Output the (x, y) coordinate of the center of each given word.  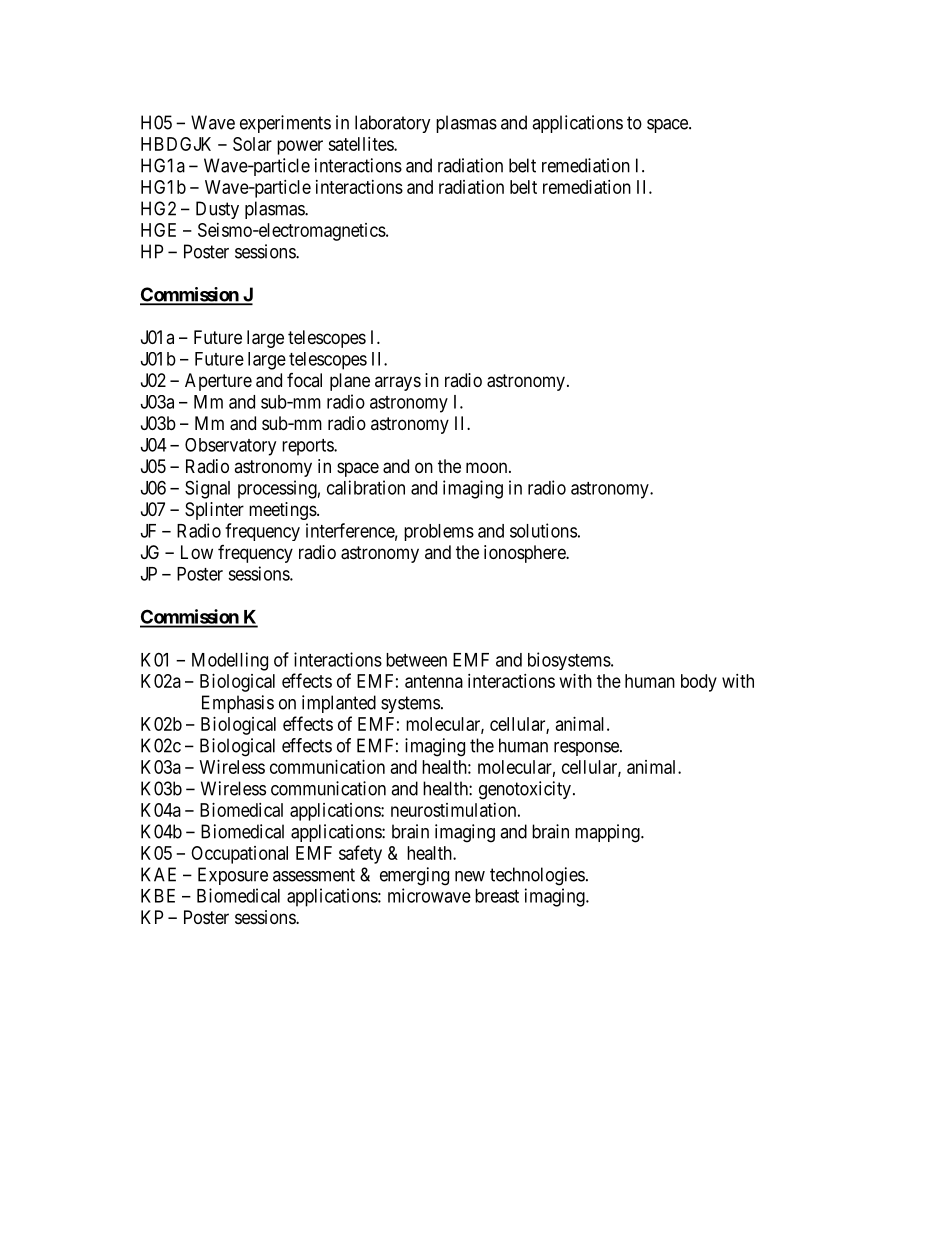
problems (439, 532)
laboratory (393, 124)
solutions (543, 530)
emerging (414, 876)
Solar (252, 144)
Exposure (233, 876)
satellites (361, 144)
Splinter (214, 511)
